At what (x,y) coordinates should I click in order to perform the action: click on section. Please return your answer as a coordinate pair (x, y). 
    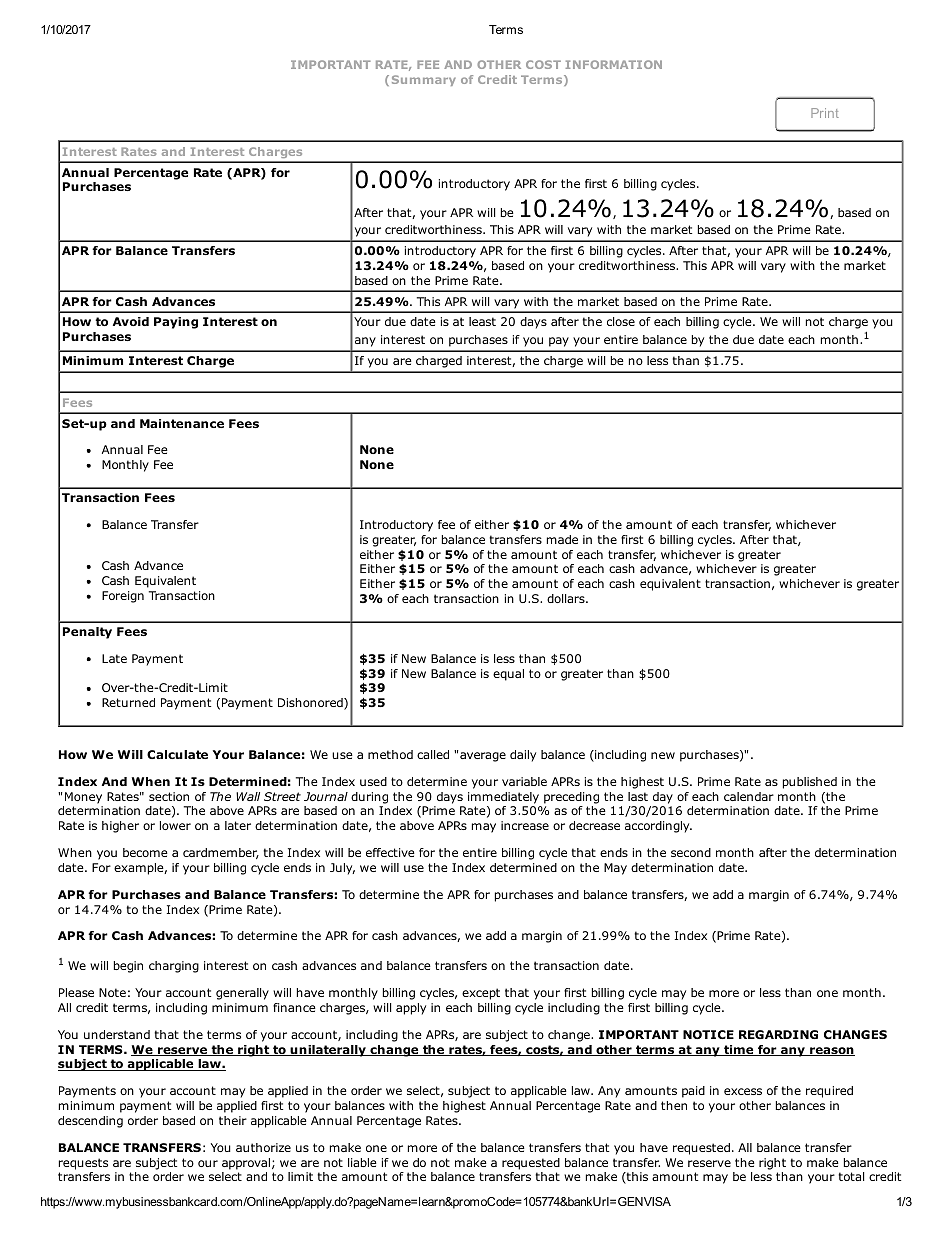
    Looking at the image, I should click on (169, 796).
